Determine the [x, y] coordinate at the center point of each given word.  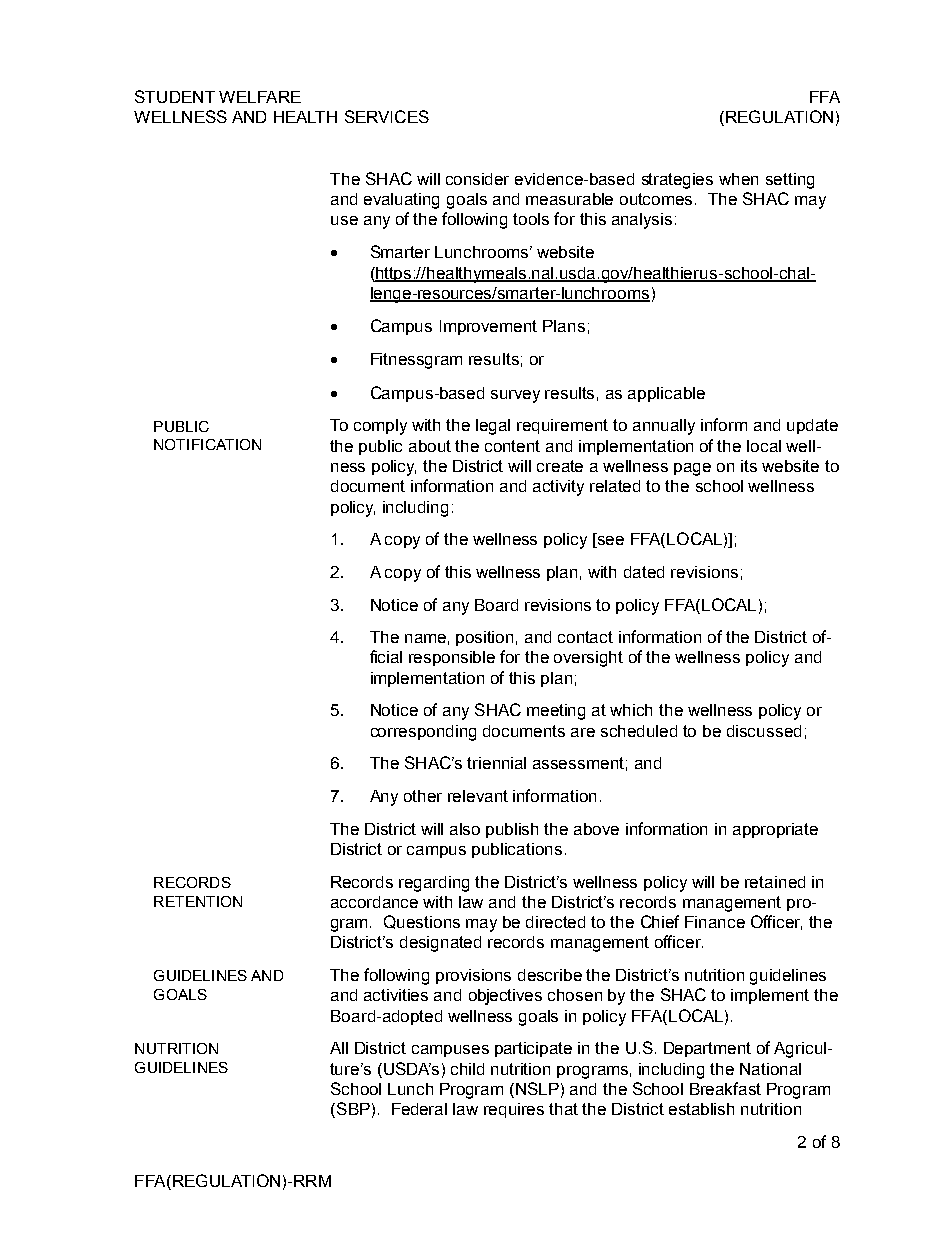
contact [585, 637]
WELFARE [260, 97]
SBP [353, 1108]
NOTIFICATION [207, 444]
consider [477, 179]
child [467, 1069]
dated [644, 572]
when [738, 179]
